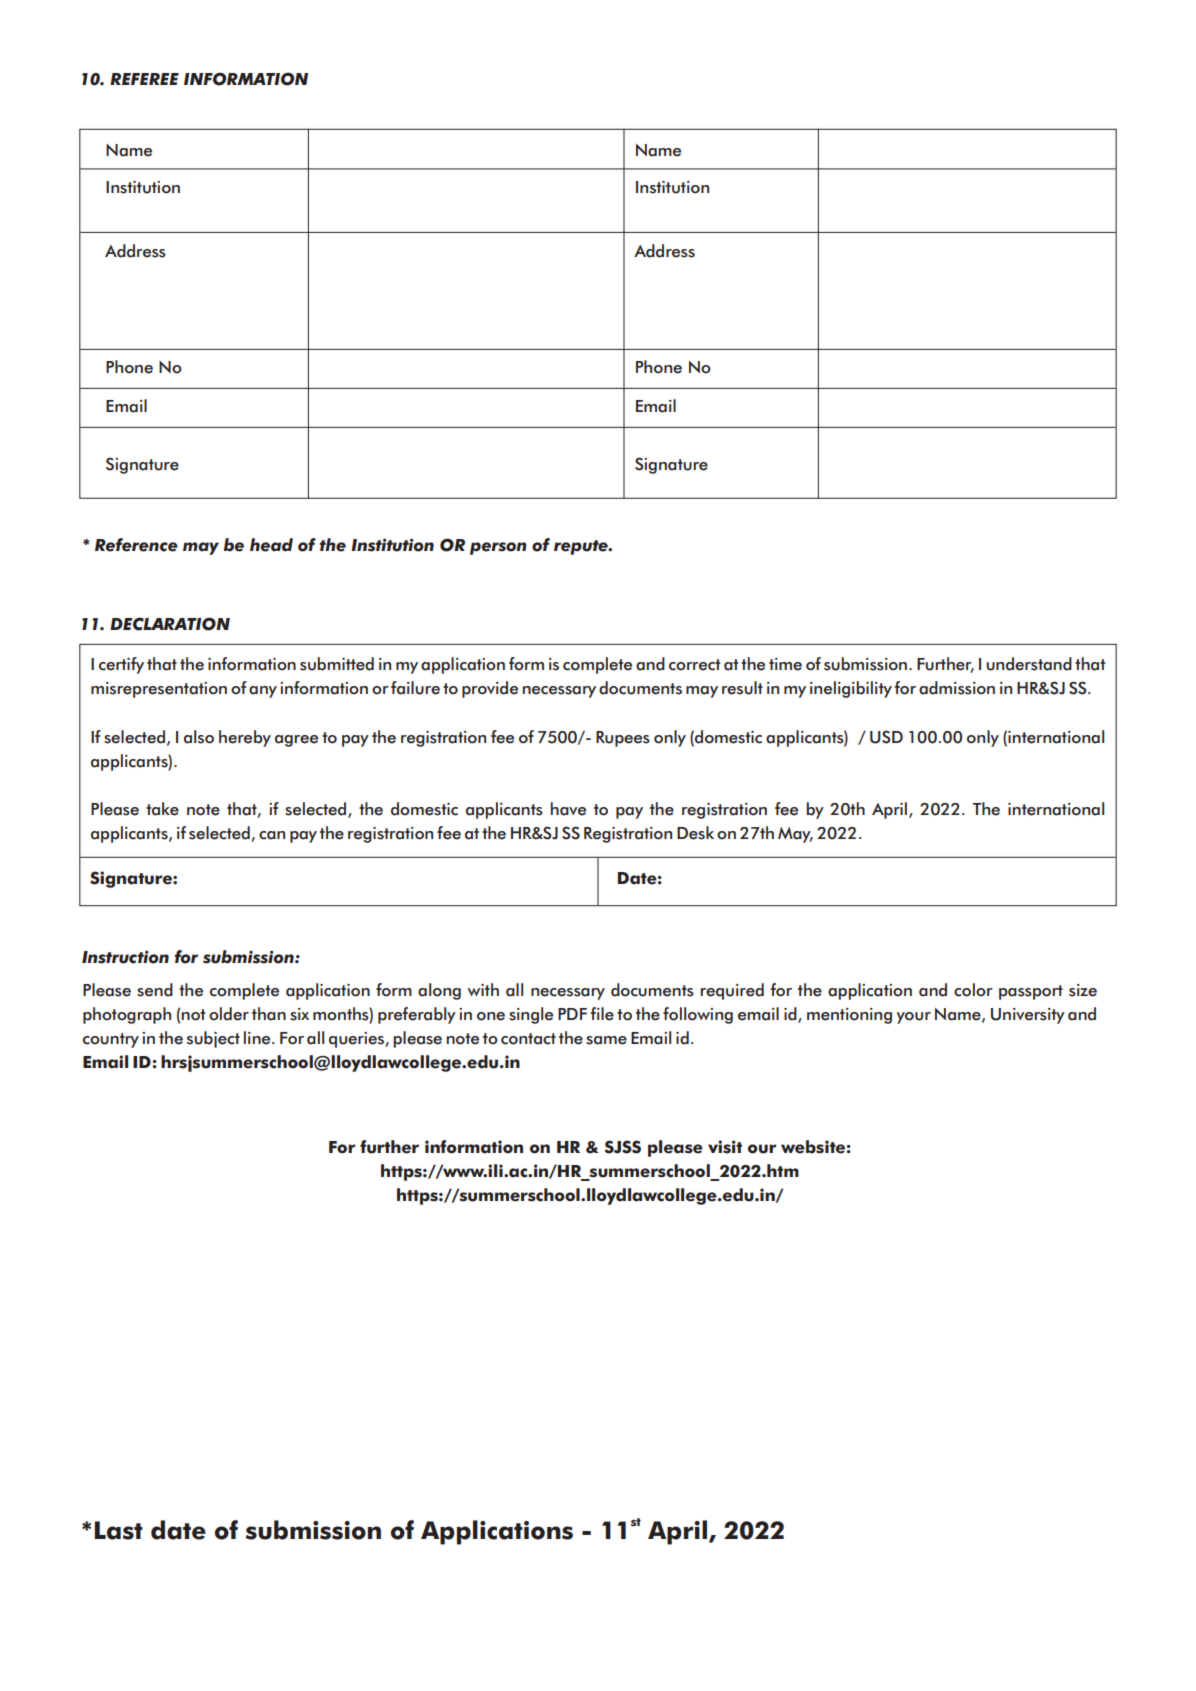 This screenshot has width=1196, height=1691. Describe the element at coordinates (118, 1530) in the screenshot. I see `Last` at that location.
